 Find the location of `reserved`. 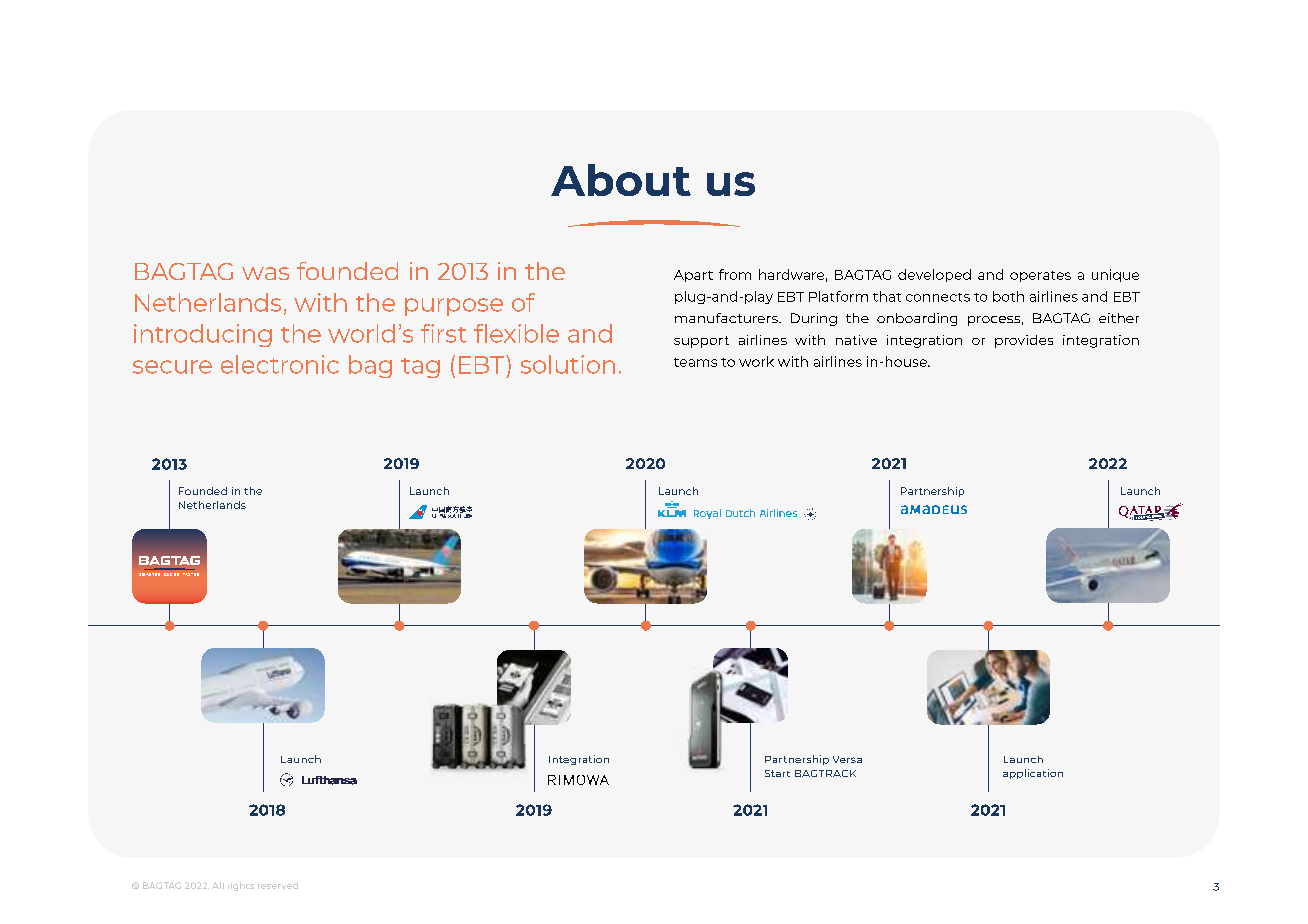

reserved is located at coordinates (278, 885).
